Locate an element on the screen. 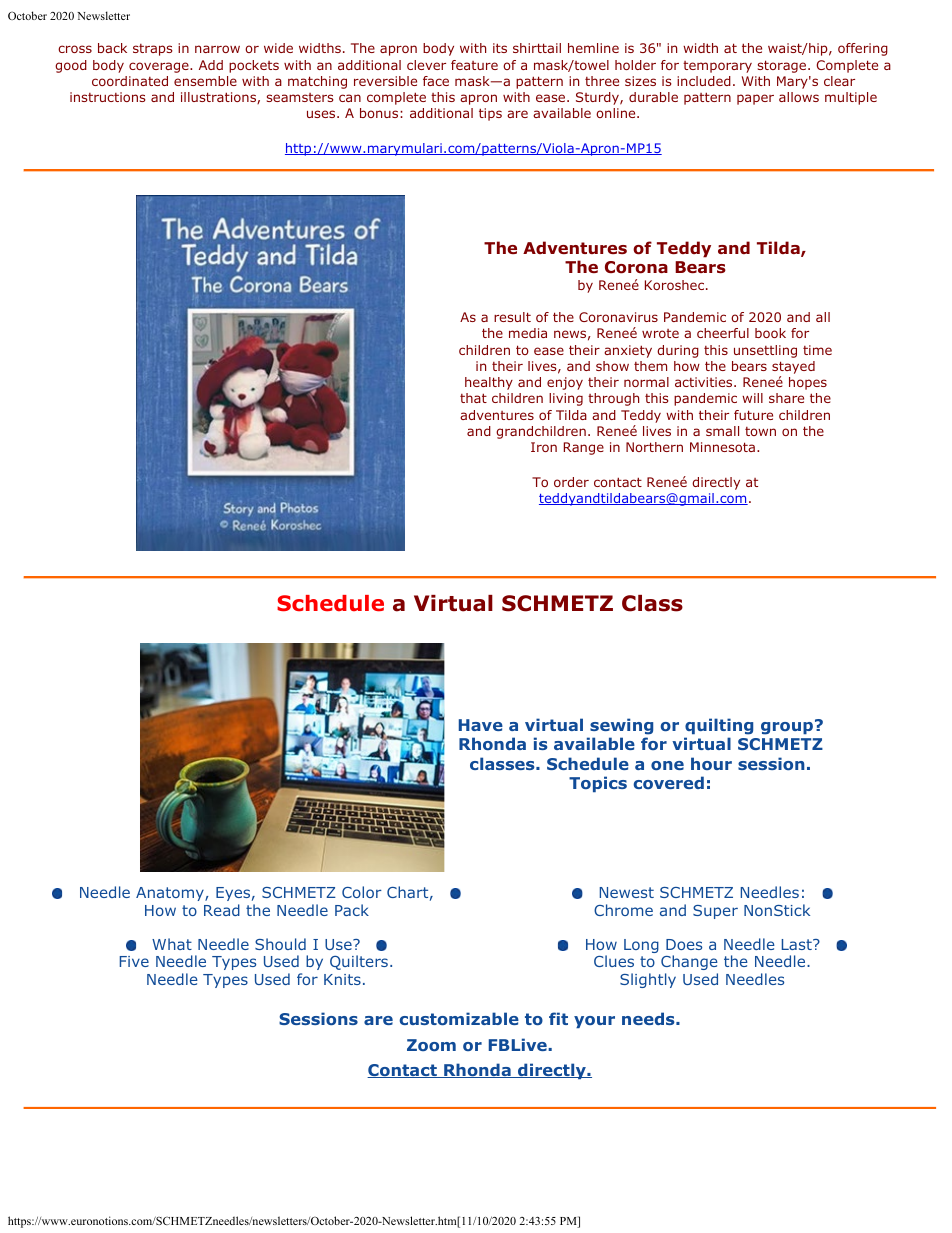  coverage is located at coordinates (160, 67).
